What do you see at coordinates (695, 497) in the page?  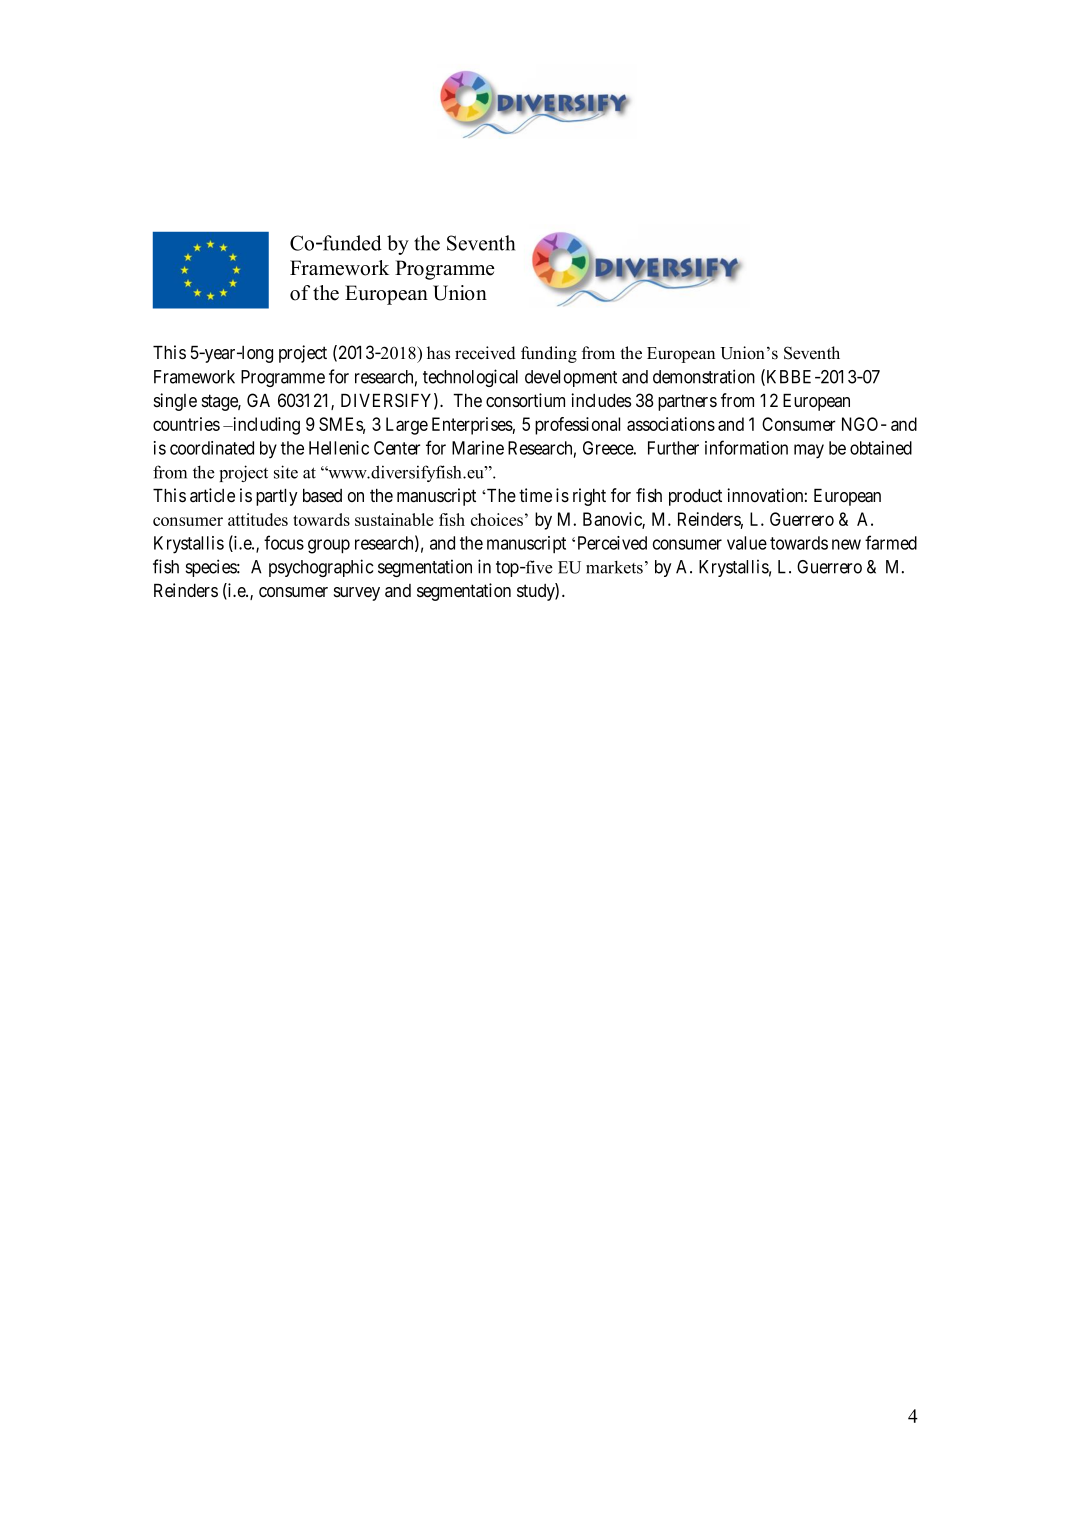 I see `product` at bounding box center [695, 497].
